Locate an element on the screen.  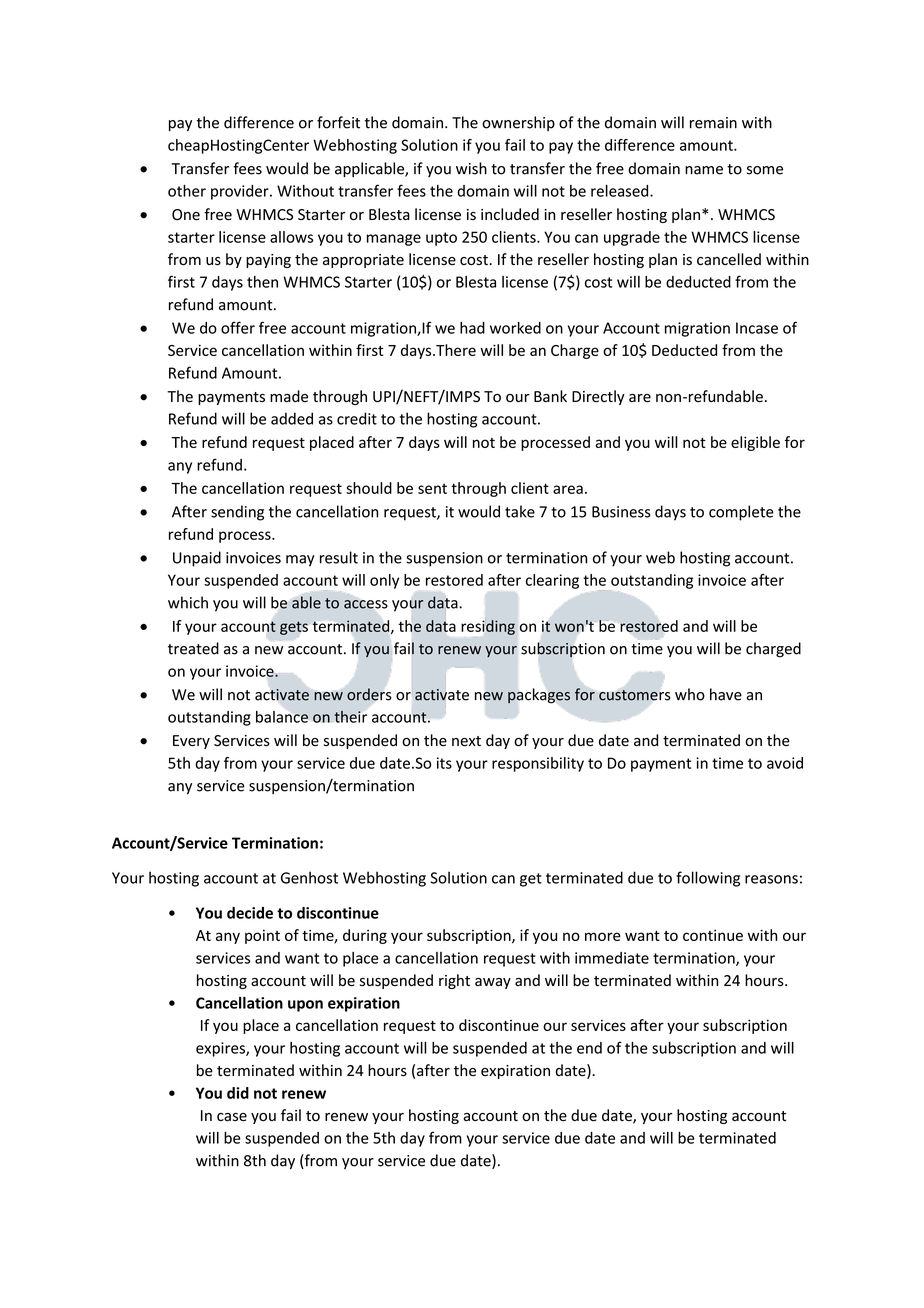
provider is located at coordinates (241, 192).
